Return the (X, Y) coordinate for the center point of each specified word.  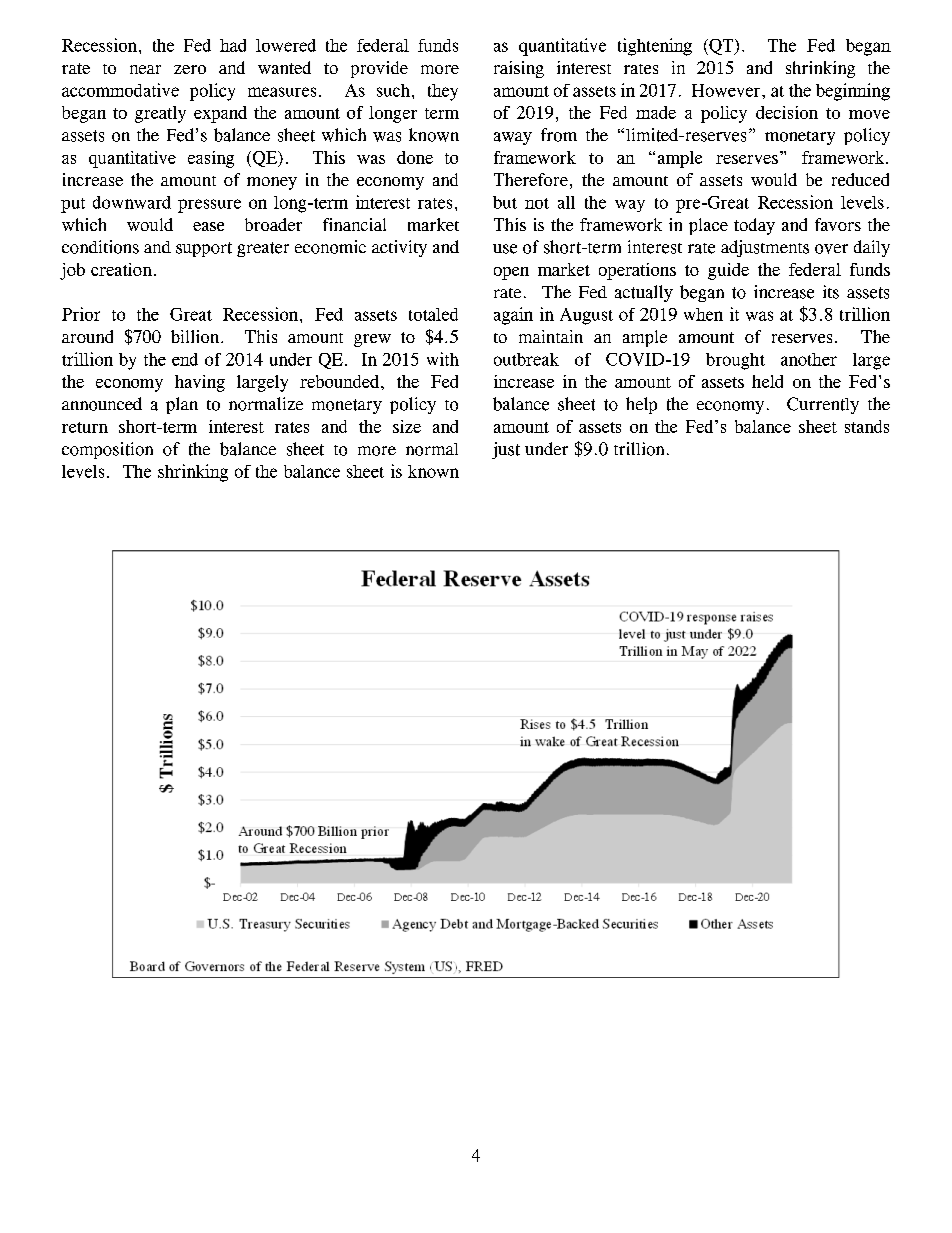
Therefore (531, 179)
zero (190, 69)
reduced (860, 179)
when (703, 314)
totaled (433, 314)
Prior (81, 314)
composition (107, 450)
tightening (655, 47)
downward (132, 202)
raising (519, 69)
